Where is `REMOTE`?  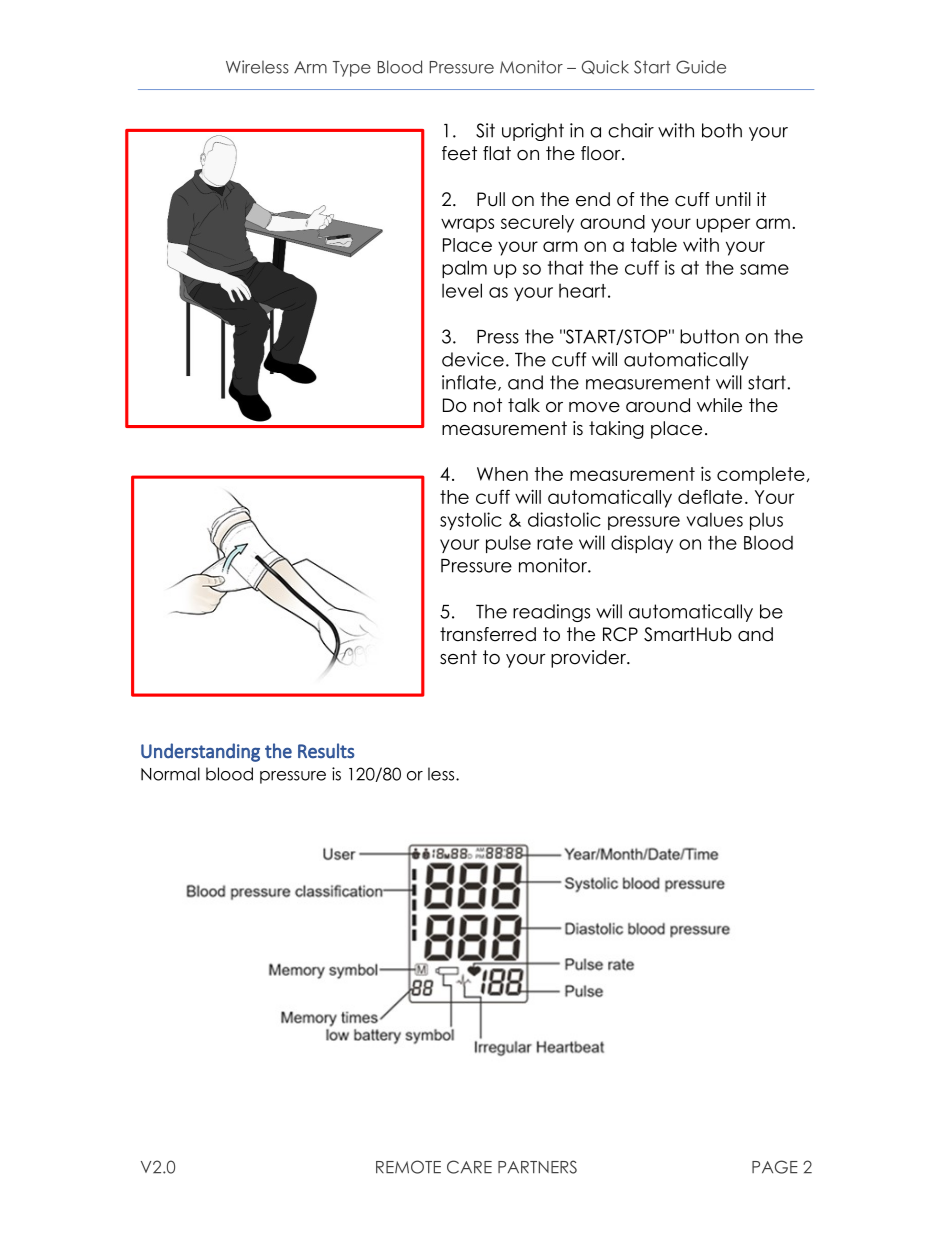 REMOTE is located at coordinates (408, 1167).
